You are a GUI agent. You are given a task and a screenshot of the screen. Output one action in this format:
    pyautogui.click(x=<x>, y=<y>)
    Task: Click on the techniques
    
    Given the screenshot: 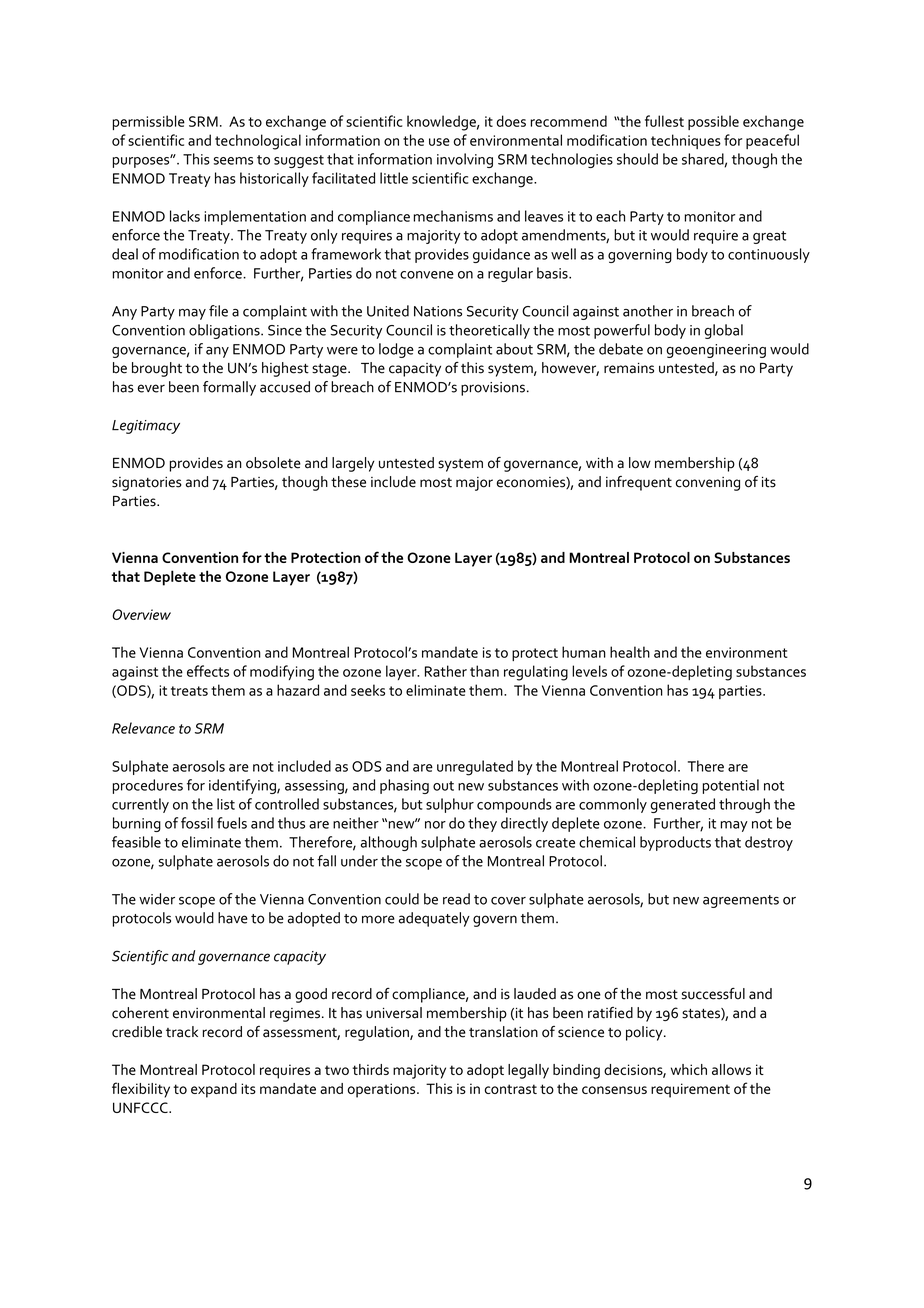 What is the action you would take?
    pyautogui.click(x=686, y=141)
